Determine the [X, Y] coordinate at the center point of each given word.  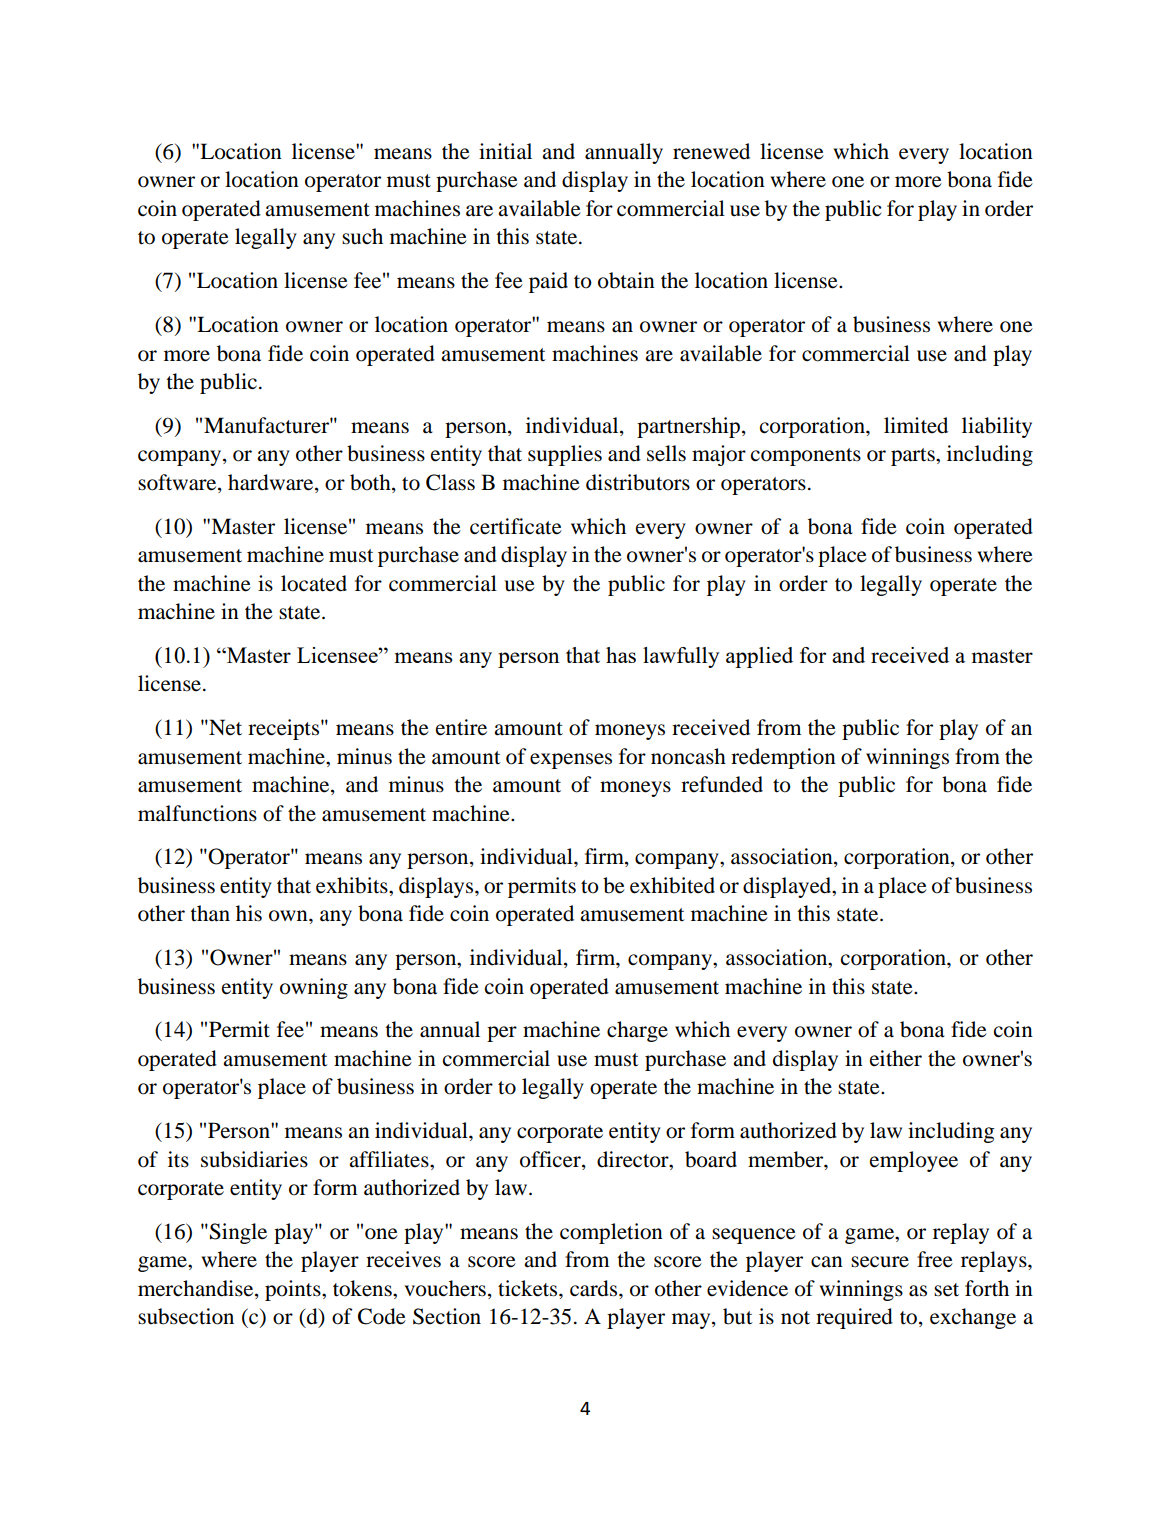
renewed [711, 151]
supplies [565, 455]
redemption [783, 758]
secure [880, 1262]
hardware [272, 483]
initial [505, 151]
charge [637, 1031]
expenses [571, 761]
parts [914, 457]
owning [314, 988]
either [896, 1058]
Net [224, 727]
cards [595, 1288]
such [362, 236]
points [294, 1290]
